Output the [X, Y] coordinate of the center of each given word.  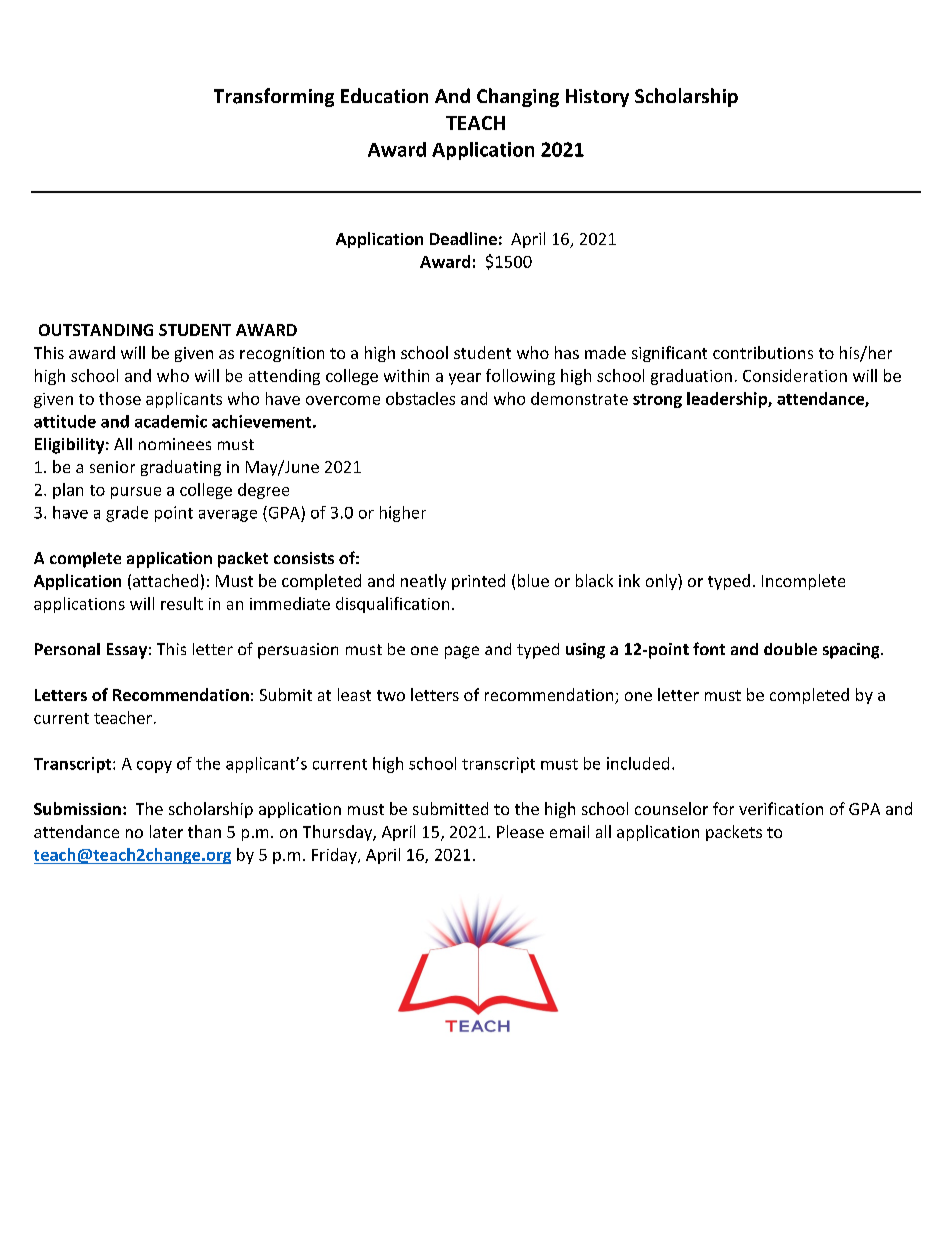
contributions [763, 352]
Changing [518, 97]
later [166, 831]
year [465, 379]
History [597, 98]
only [662, 582]
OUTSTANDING [96, 330]
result [182, 603]
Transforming [274, 97]
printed [478, 582]
